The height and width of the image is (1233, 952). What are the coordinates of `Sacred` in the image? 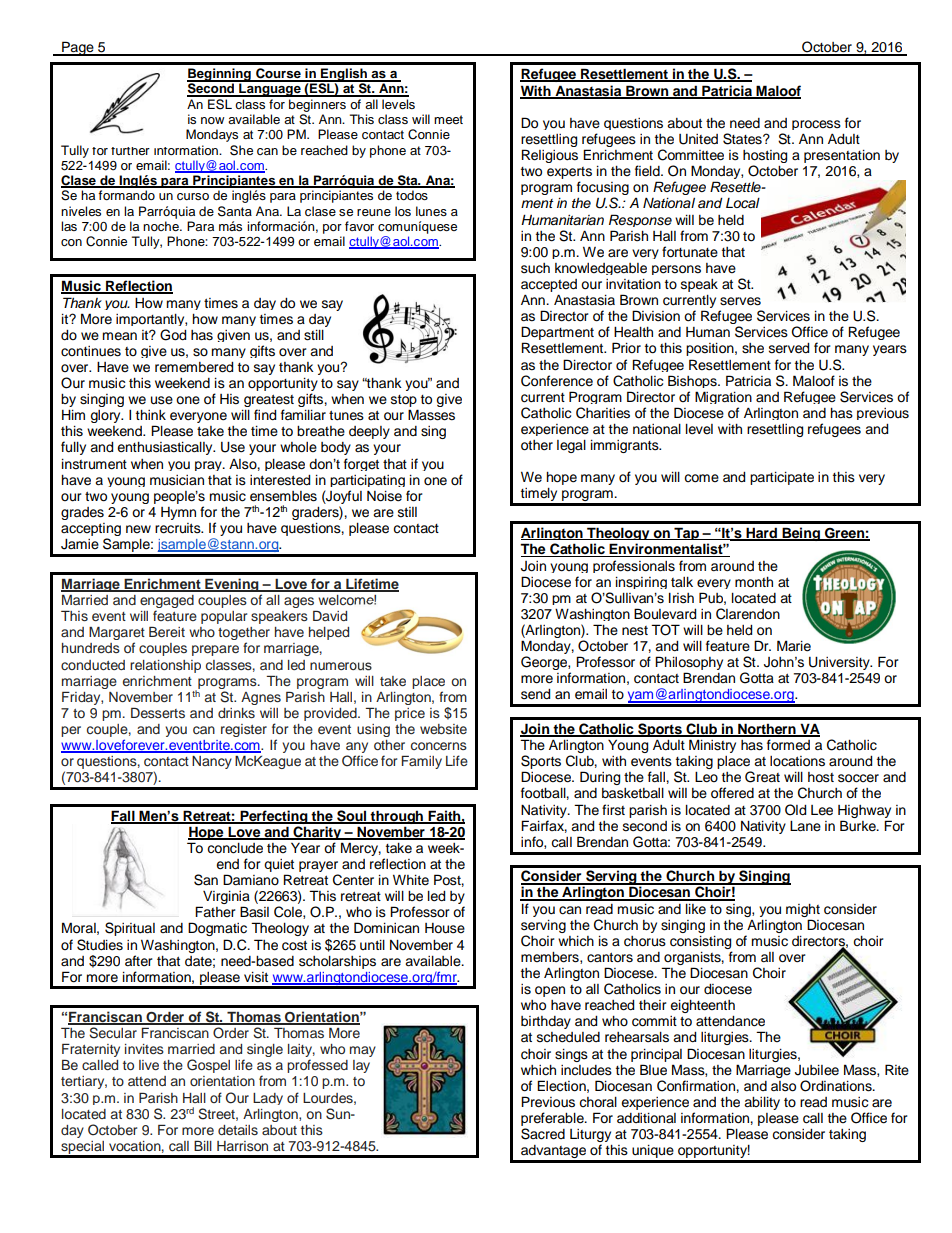 It's located at (543, 1134).
